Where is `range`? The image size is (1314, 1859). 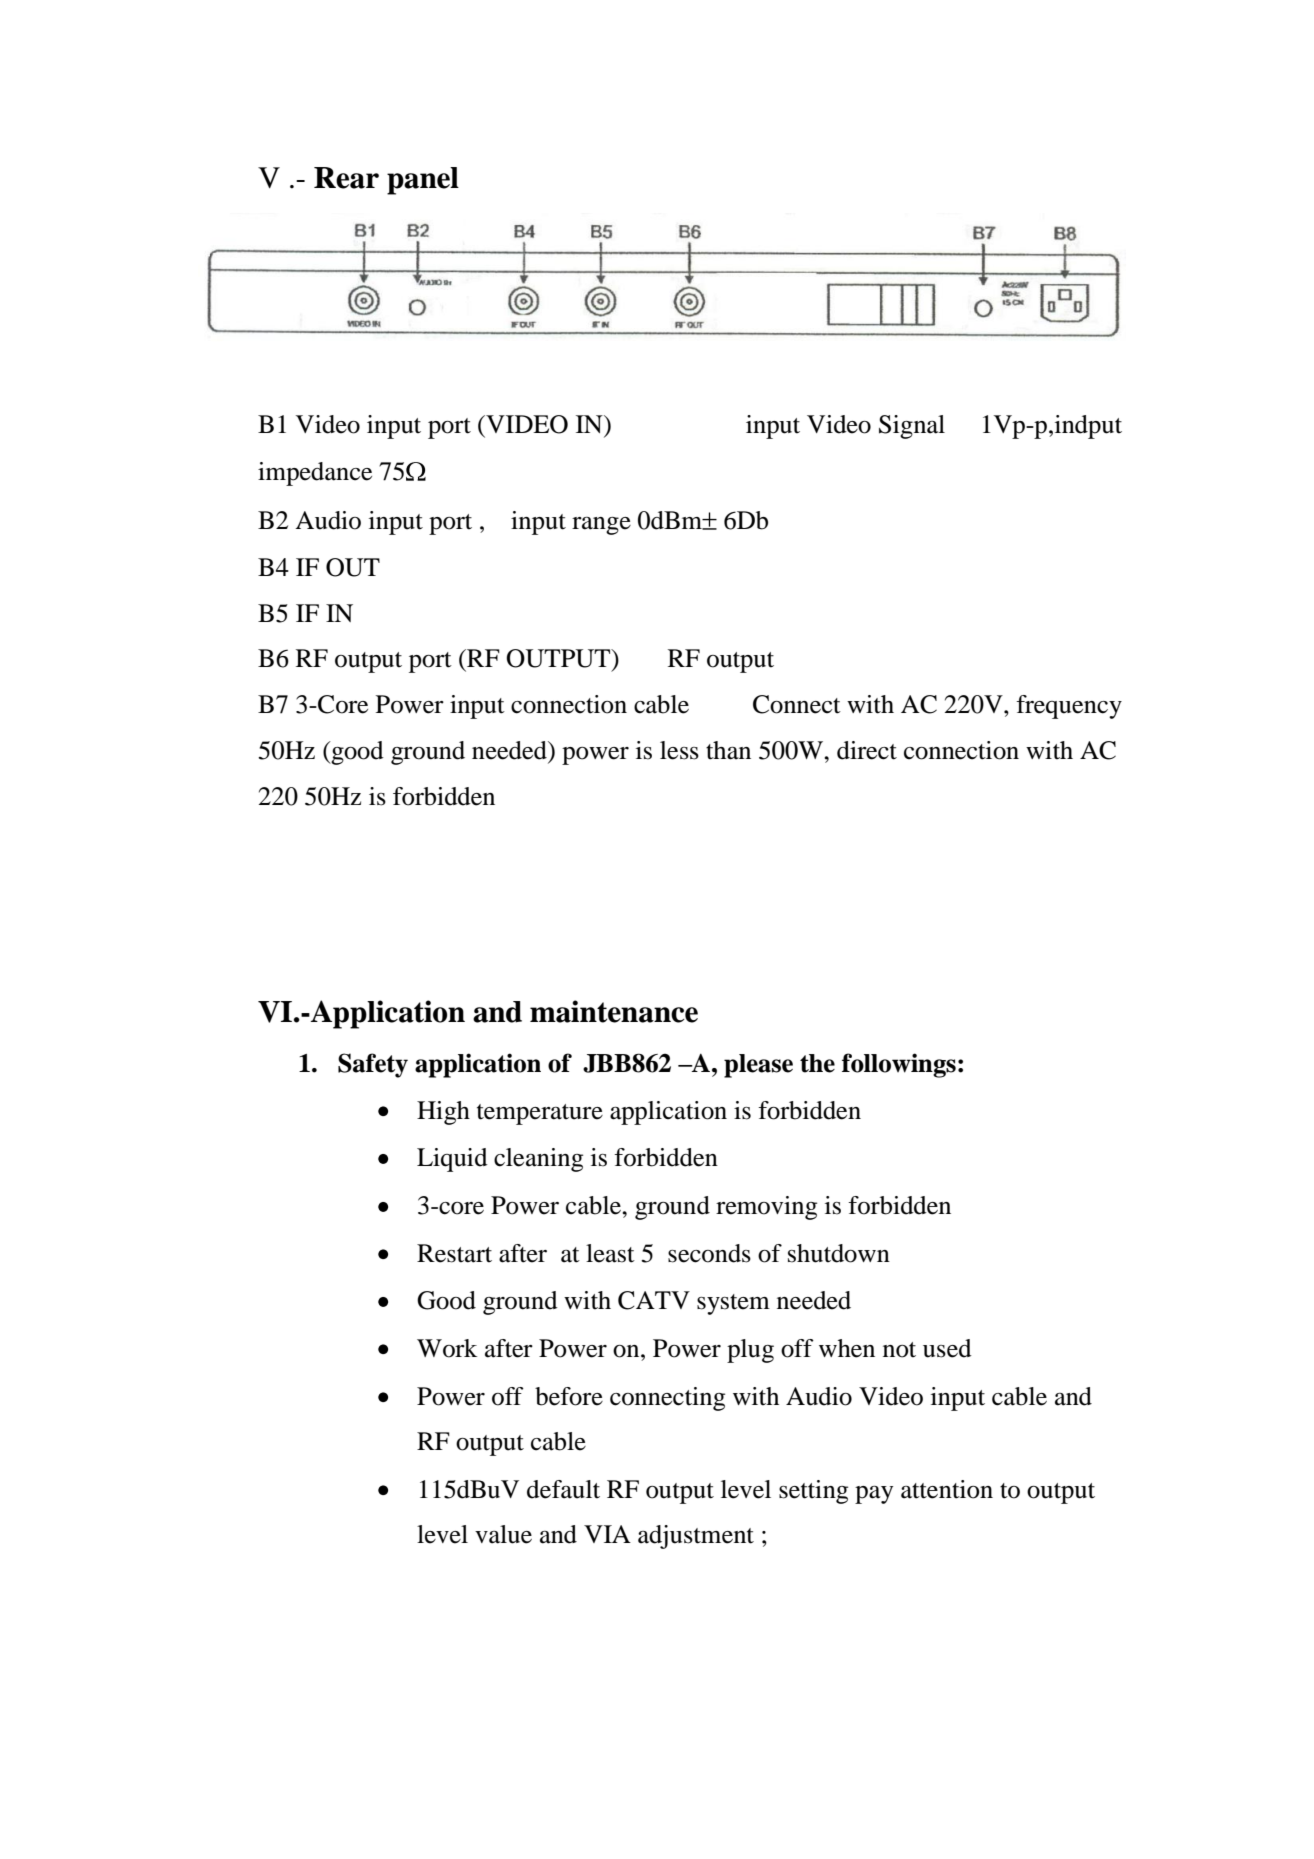 range is located at coordinates (601, 526).
